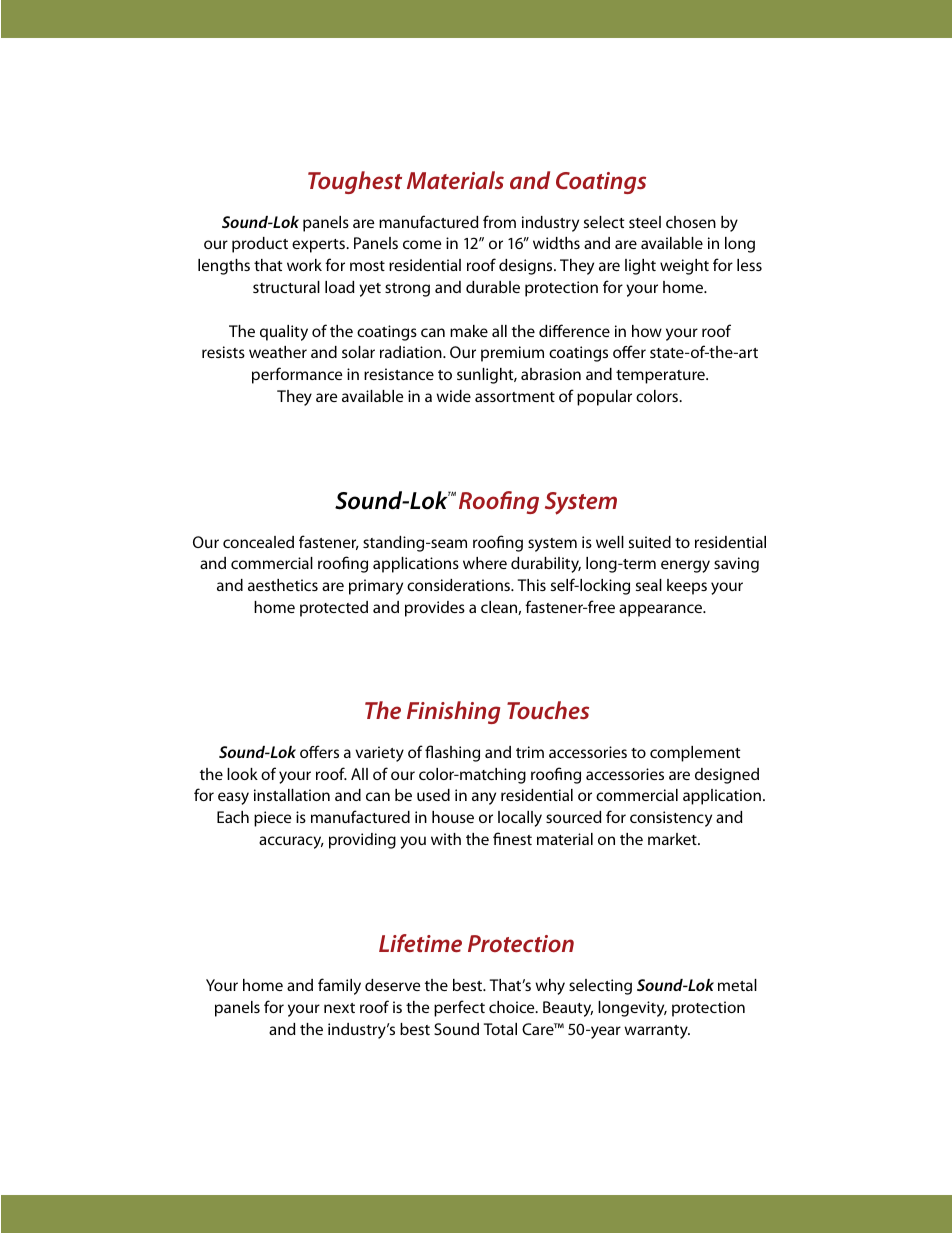 This screenshot has width=952, height=1233. Describe the element at coordinates (292, 795) in the screenshot. I see `installation` at that location.
